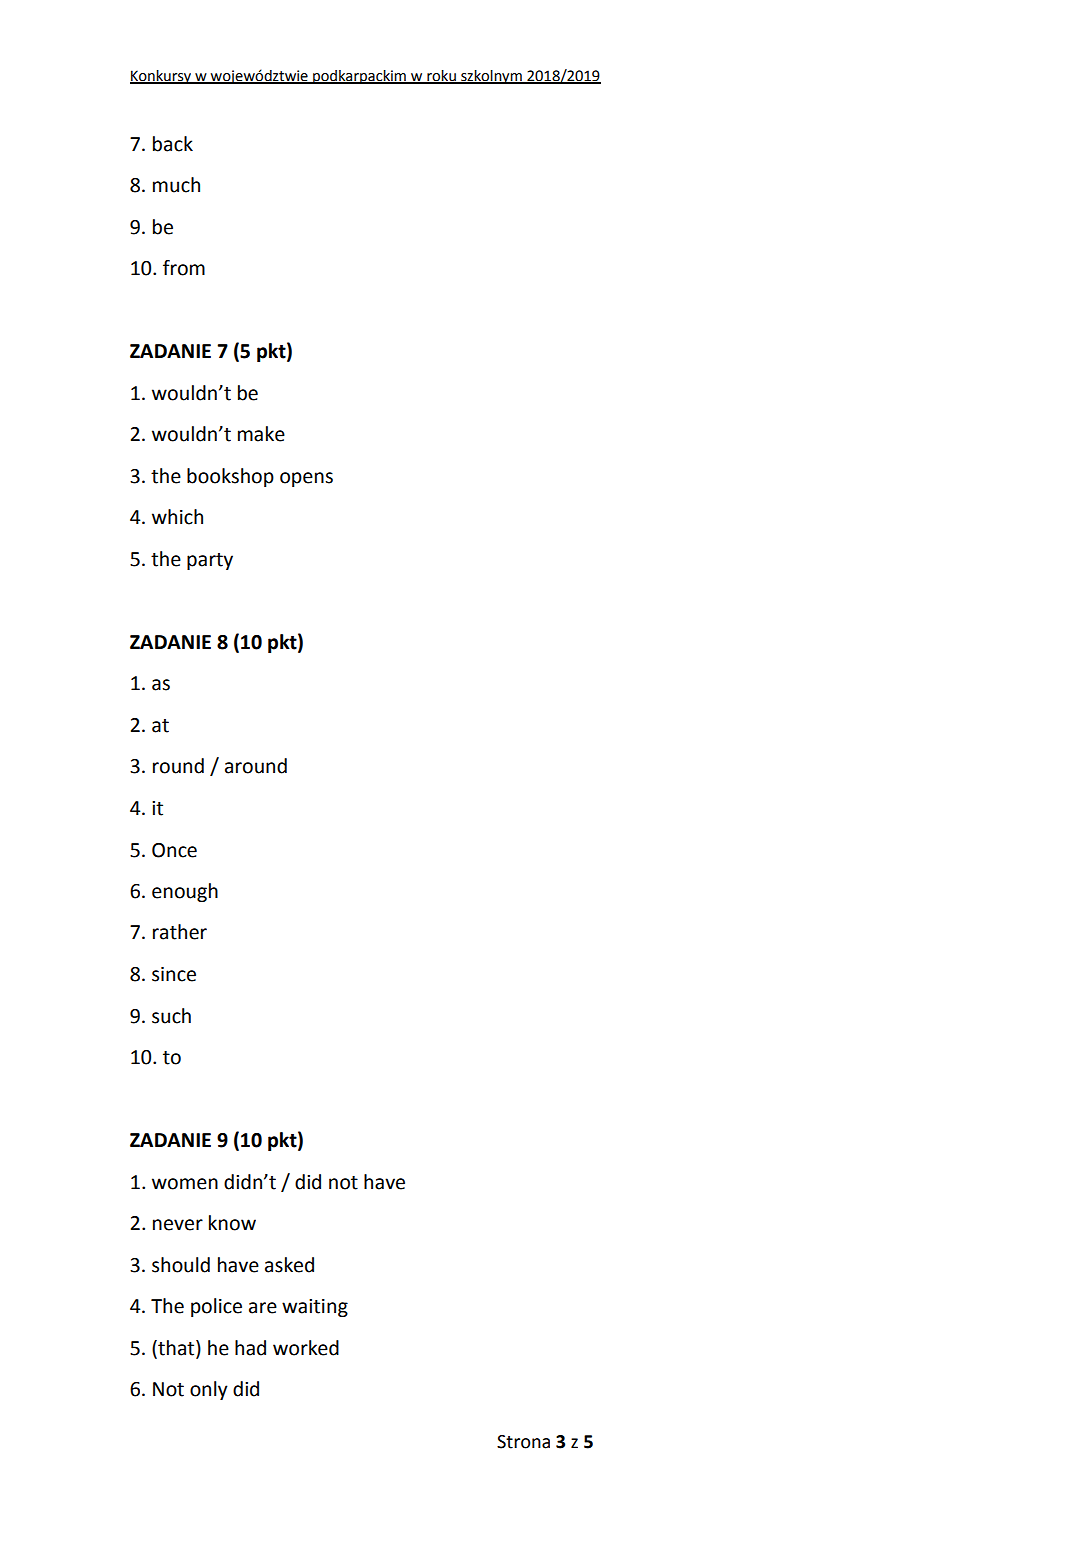 This screenshot has width=1091, height=1543. Describe the element at coordinates (261, 434) in the screenshot. I see `make` at that location.
